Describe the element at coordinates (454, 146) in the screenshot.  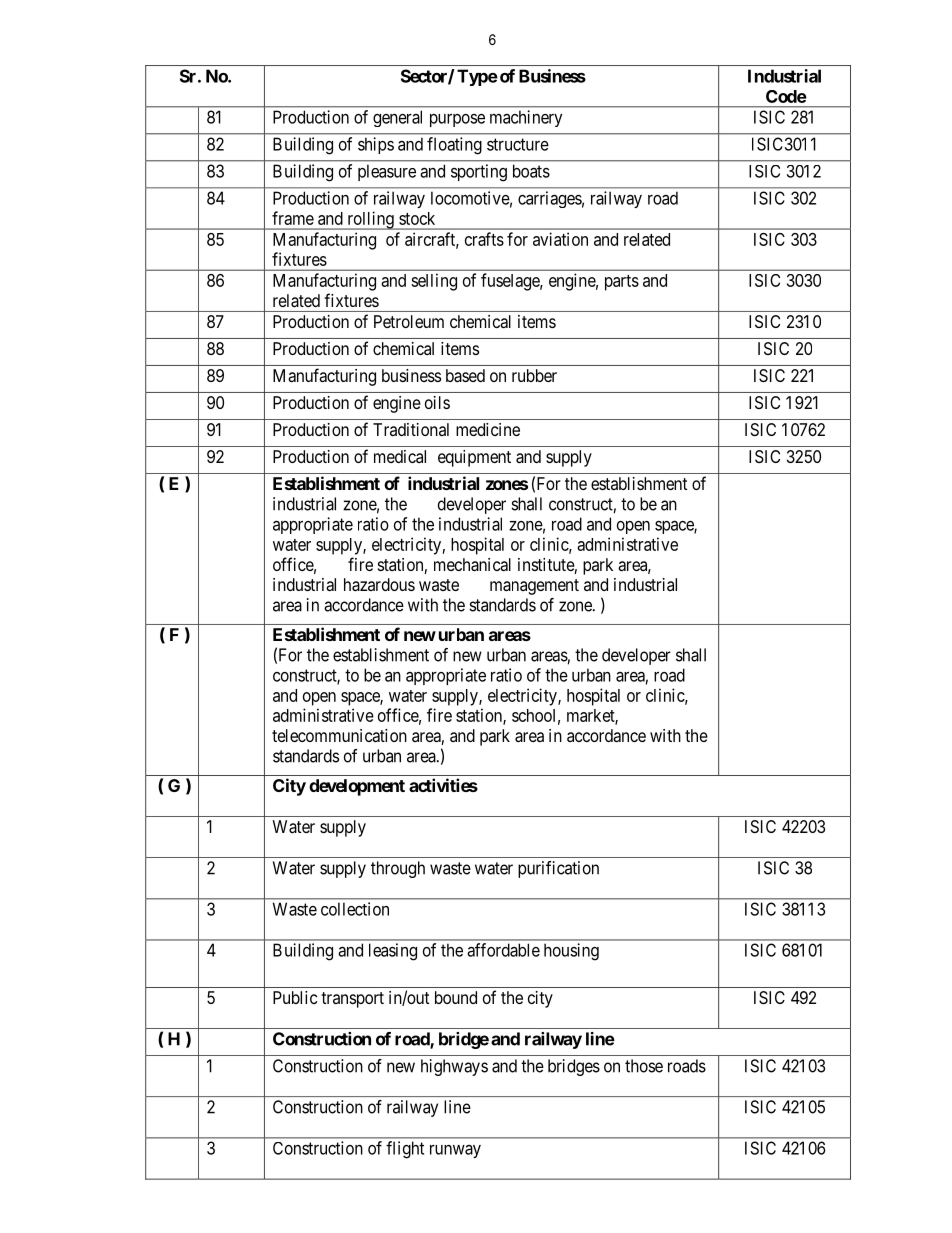
I see `floating` at that location.
